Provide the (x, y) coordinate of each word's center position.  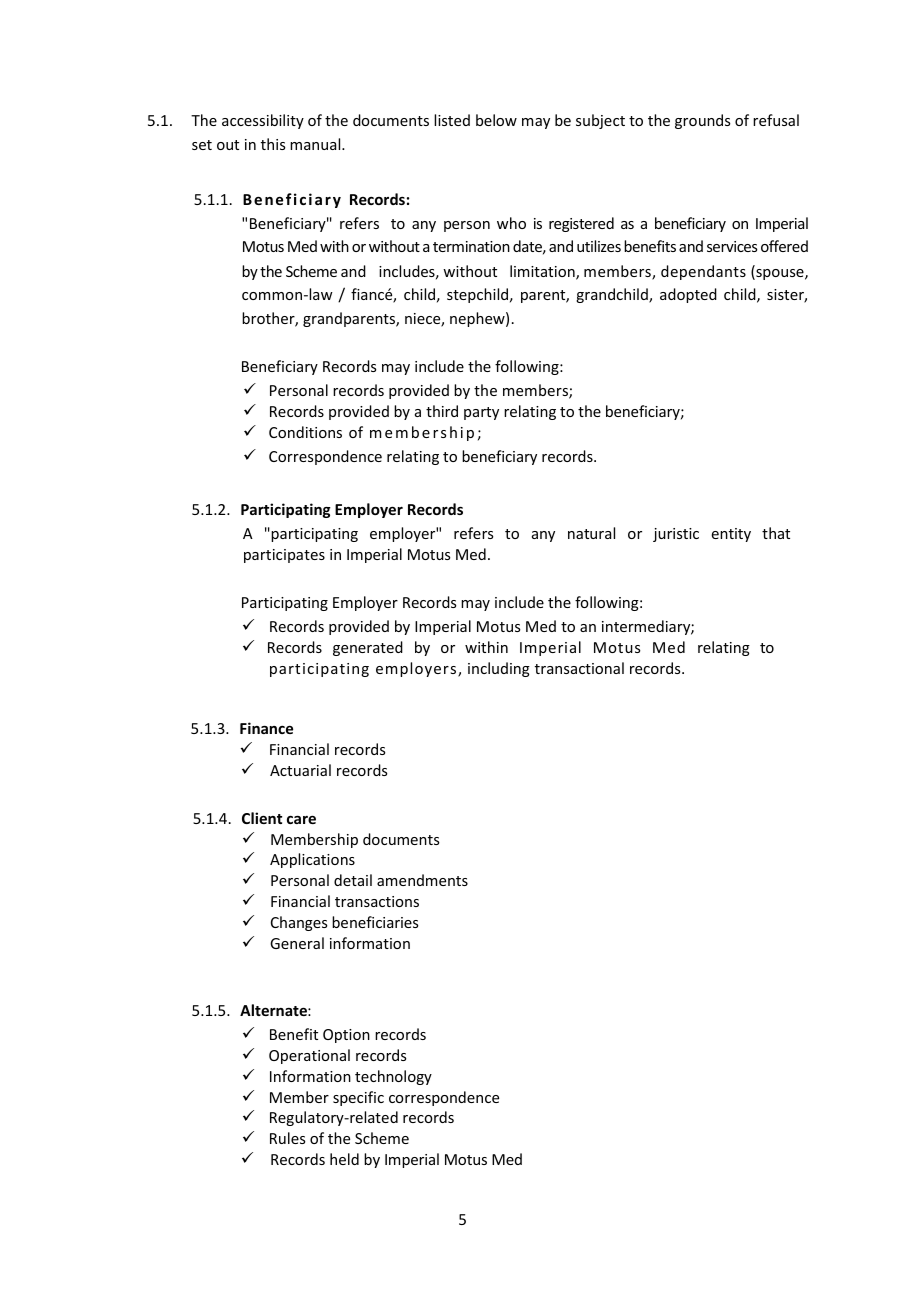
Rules (287, 1138)
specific (358, 1098)
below (496, 120)
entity (731, 535)
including (499, 669)
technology (393, 1077)
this (273, 144)
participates (284, 556)
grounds (702, 121)
